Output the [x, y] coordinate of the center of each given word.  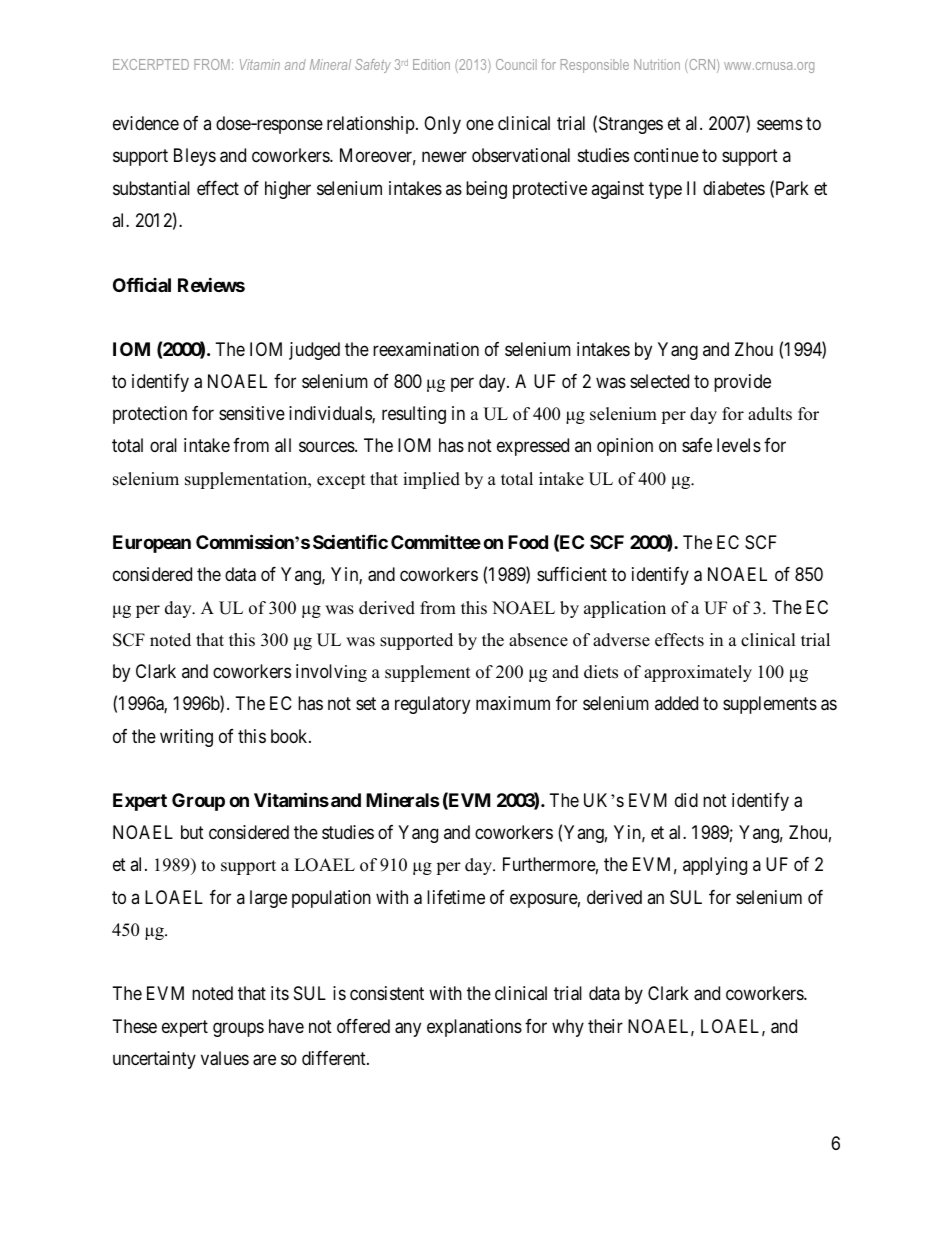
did [686, 800]
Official [142, 284]
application [625, 609]
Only [442, 125]
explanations [474, 1028]
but [192, 832]
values [225, 1058]
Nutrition [657, 64]
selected [659, 381]
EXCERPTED [151, 64]
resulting [414, 415]
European [152, 544]
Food [528, 542]
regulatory [432, 705]
